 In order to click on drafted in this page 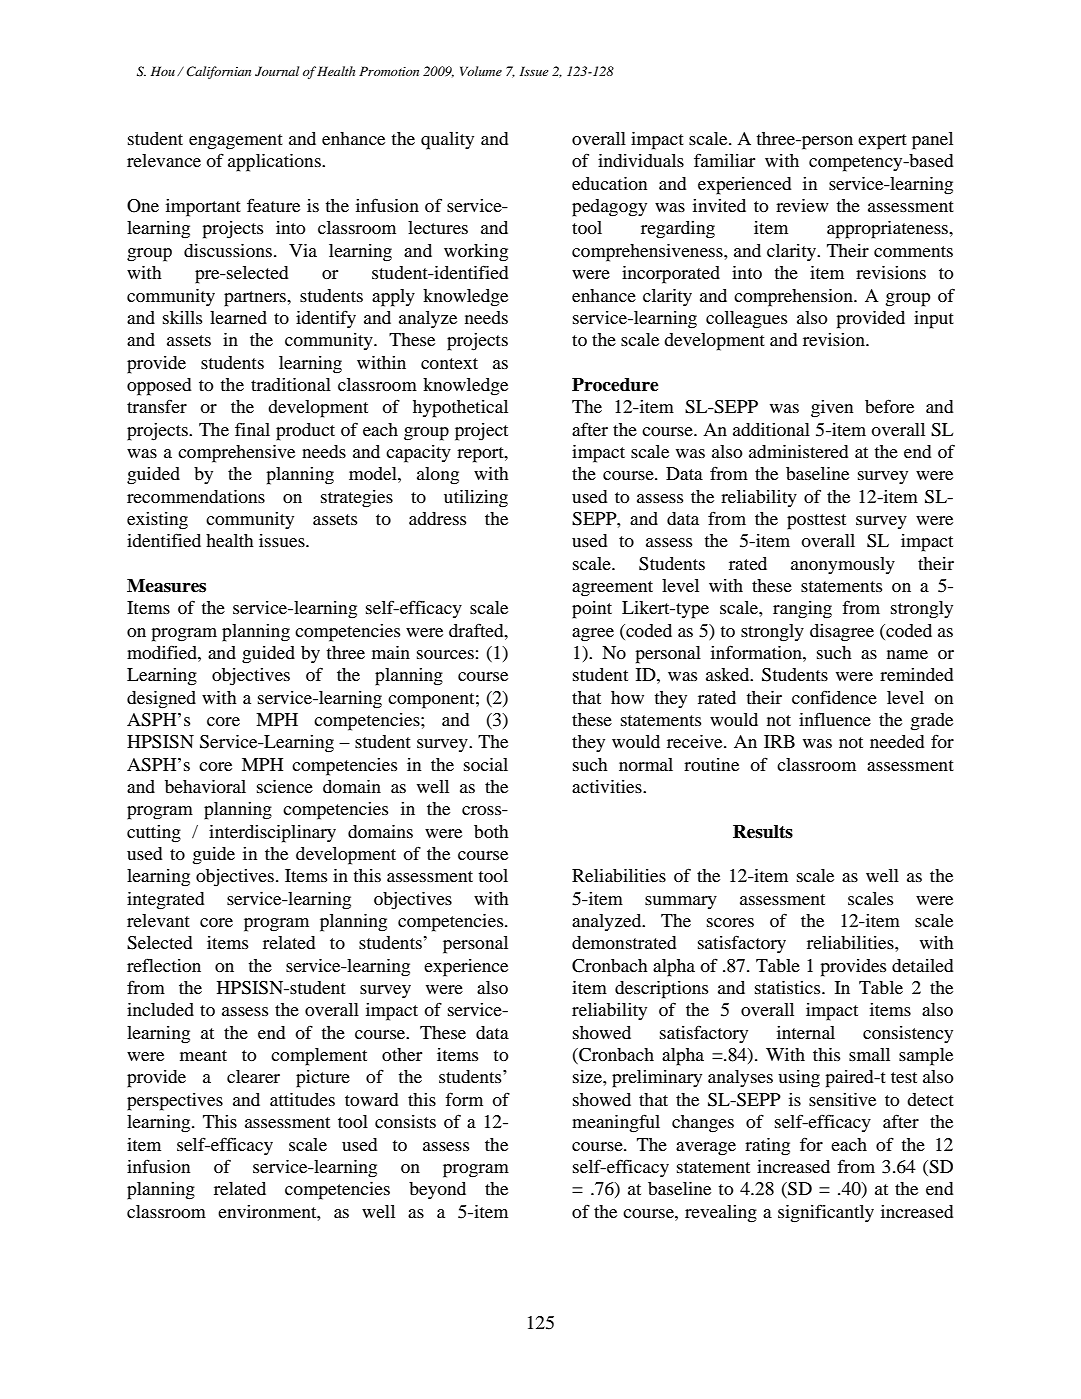, I will do `click(477, 630)`.
